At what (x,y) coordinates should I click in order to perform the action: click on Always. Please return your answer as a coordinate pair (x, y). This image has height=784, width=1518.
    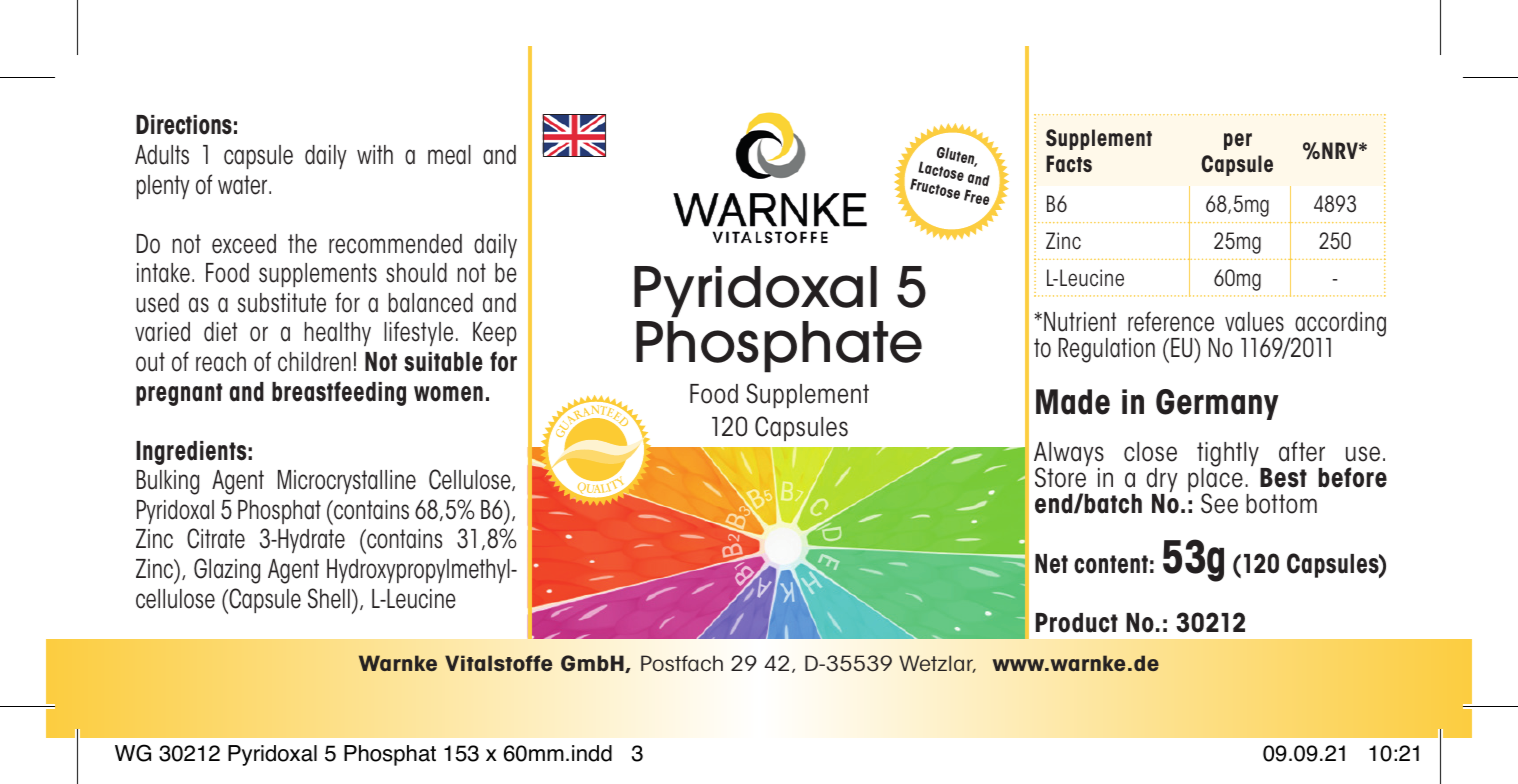
    Looking at the image, I should click on (1069, 456).
